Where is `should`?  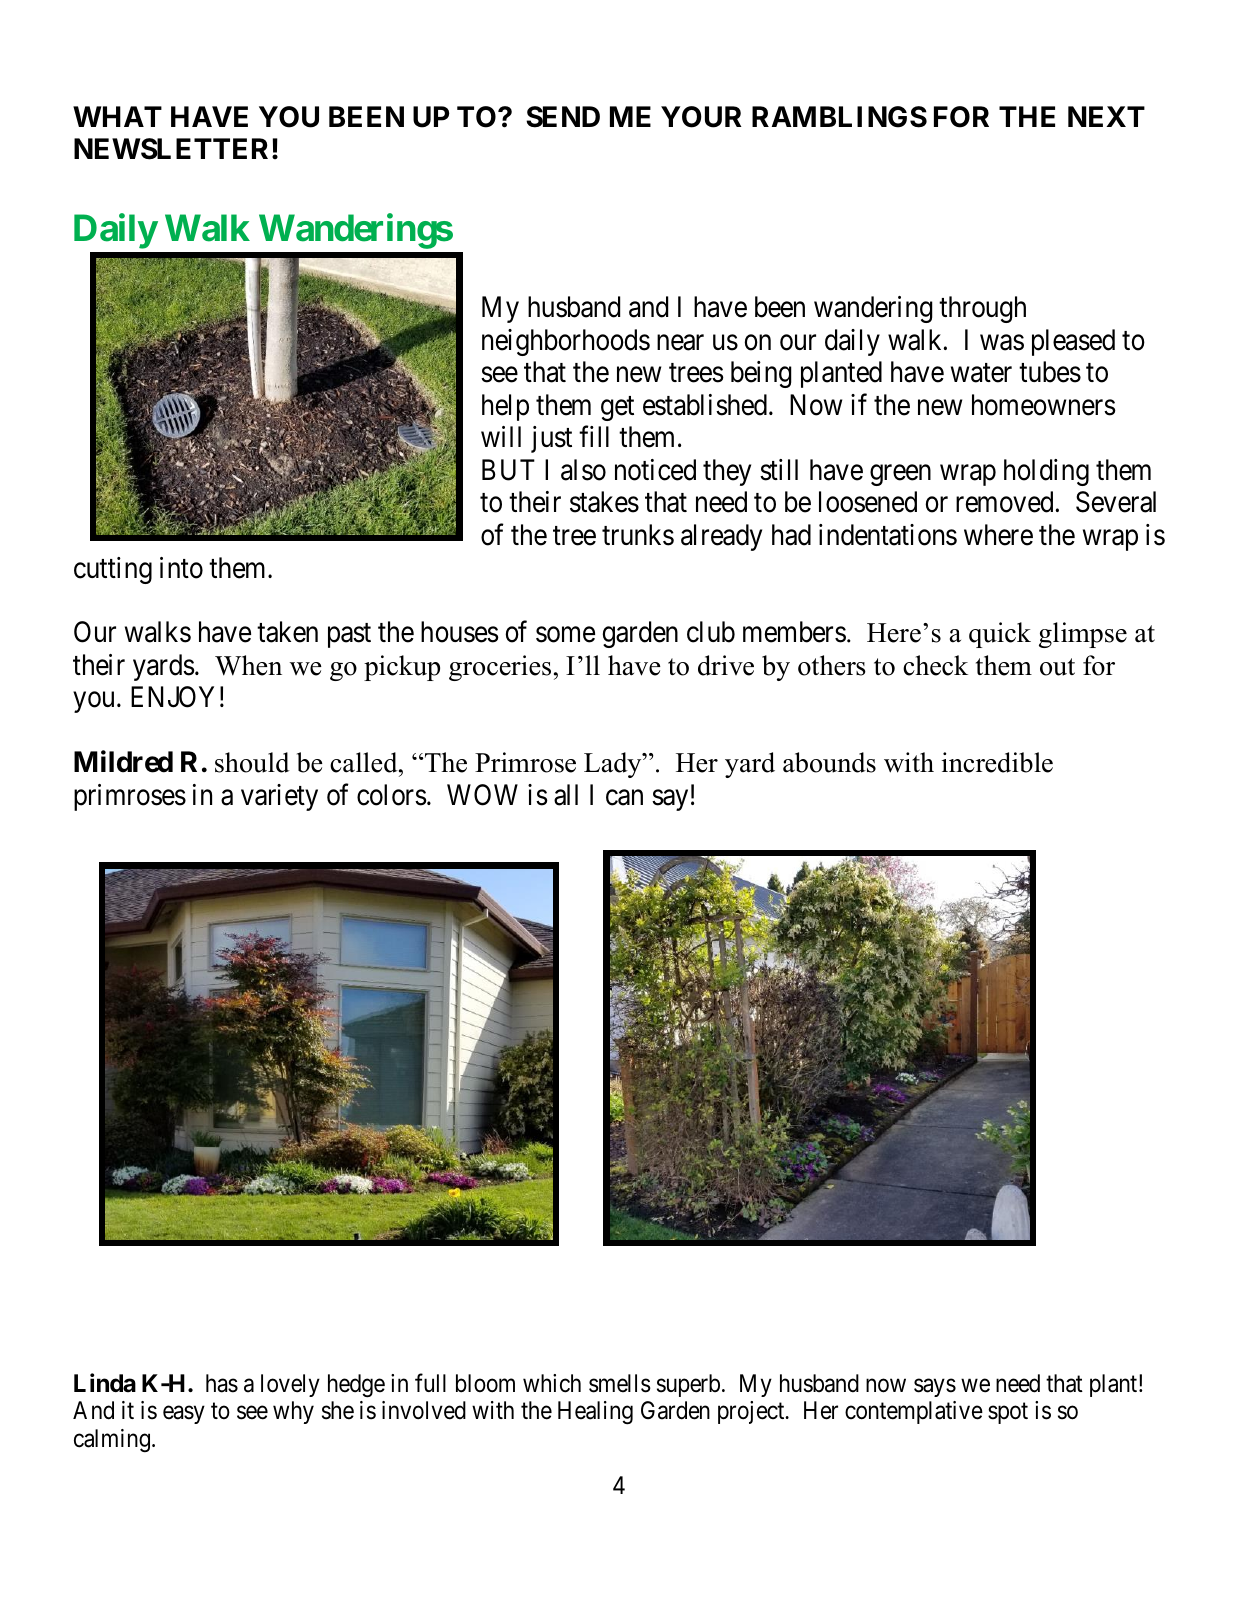 should is located at coordinates (252, 762).
